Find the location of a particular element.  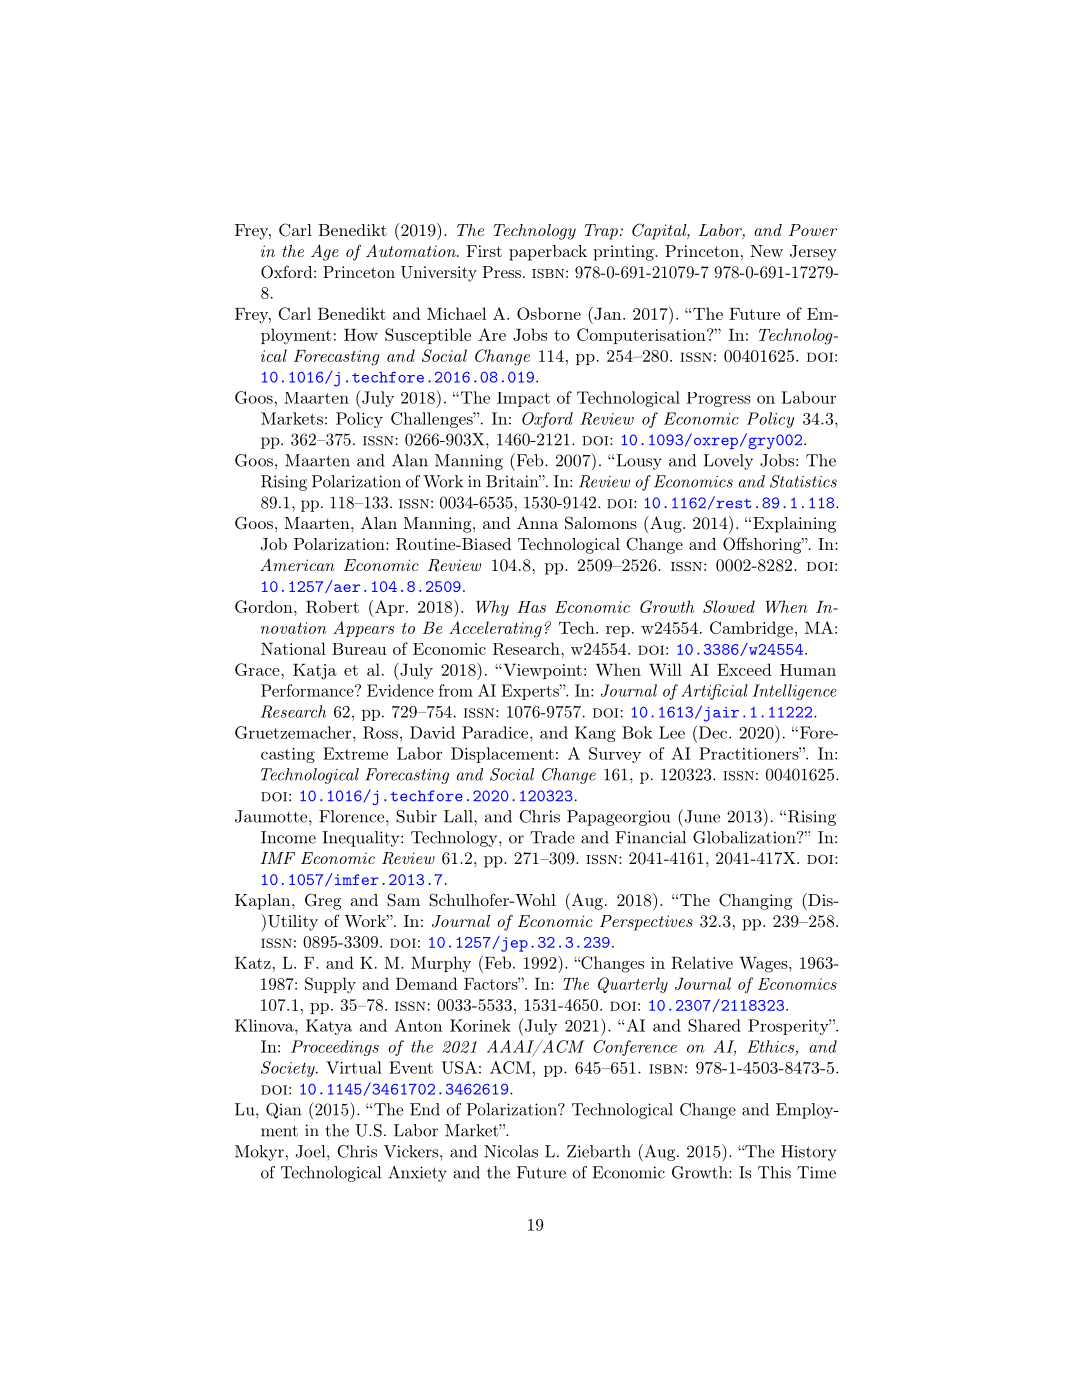

New is located at coordinates (766, 251).
